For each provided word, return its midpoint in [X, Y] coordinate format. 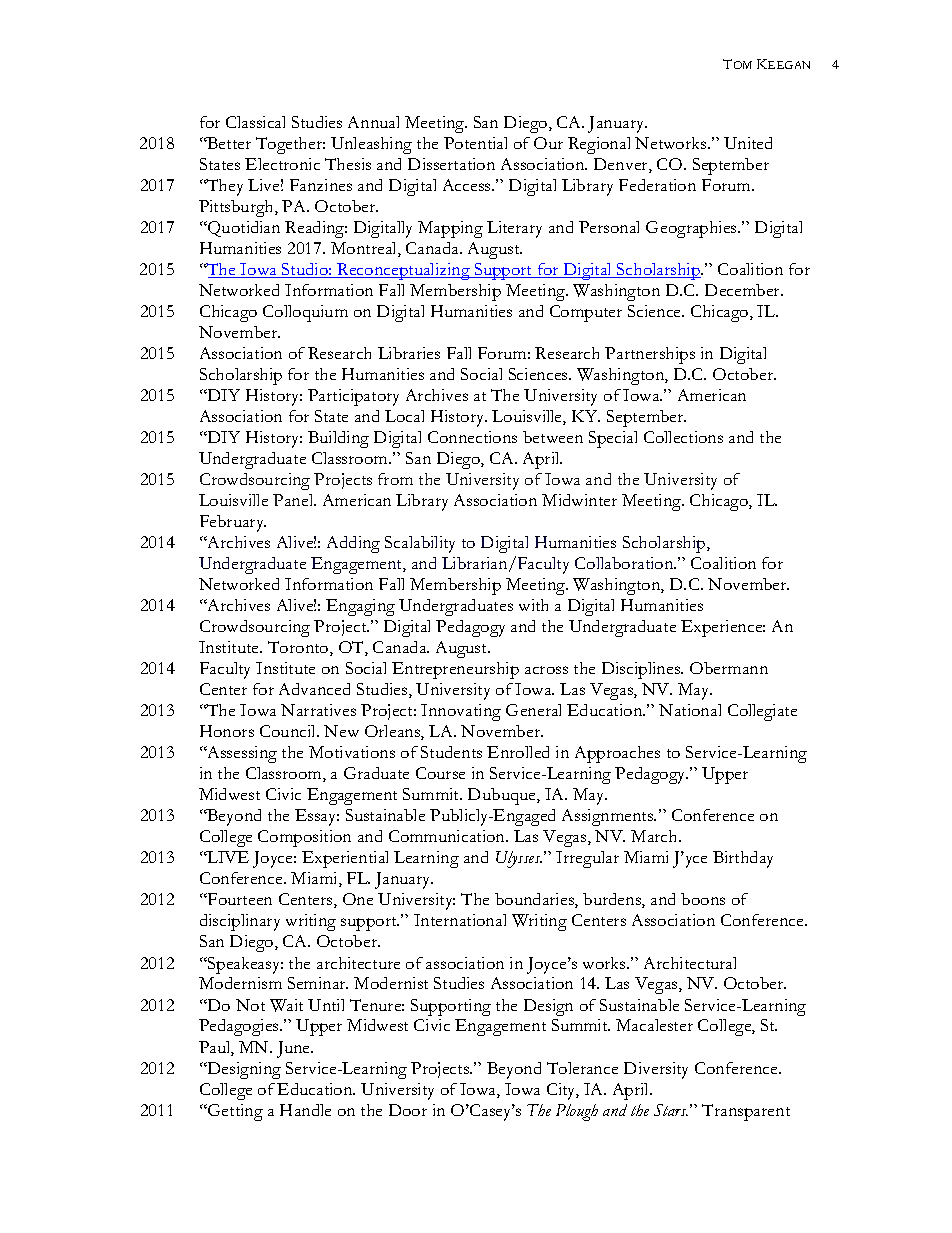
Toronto [299, 648]
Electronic [282, 164]
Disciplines [642, 670]
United [748, 143]
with [533, 605]
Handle [305, 1110]
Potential [475, 143]
